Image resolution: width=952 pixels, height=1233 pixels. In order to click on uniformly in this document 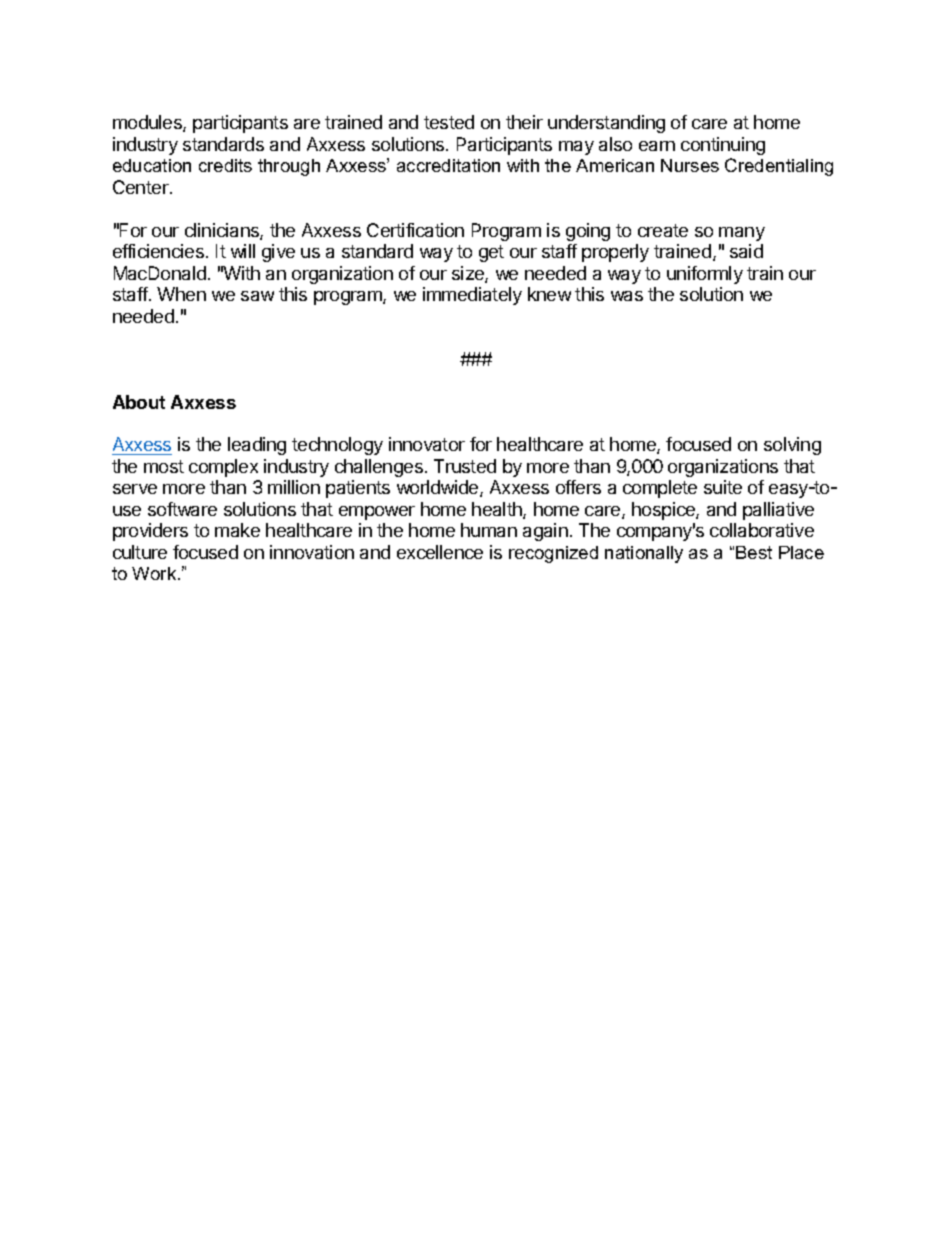, I will do `click(705, 275)`.
